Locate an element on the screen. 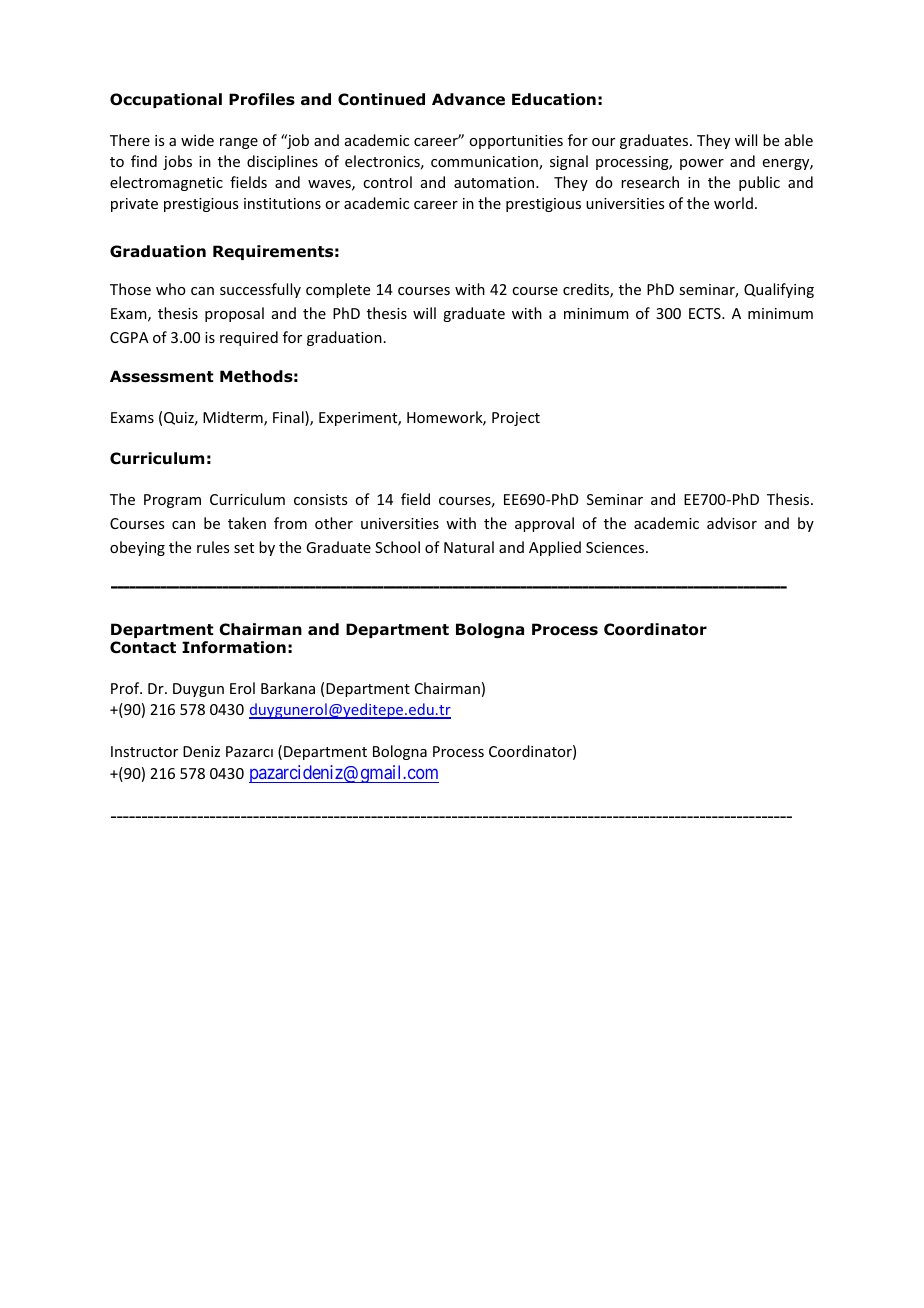 This screenshot has width=924, height=1308. Natural is located at coordinates (469, 547).
